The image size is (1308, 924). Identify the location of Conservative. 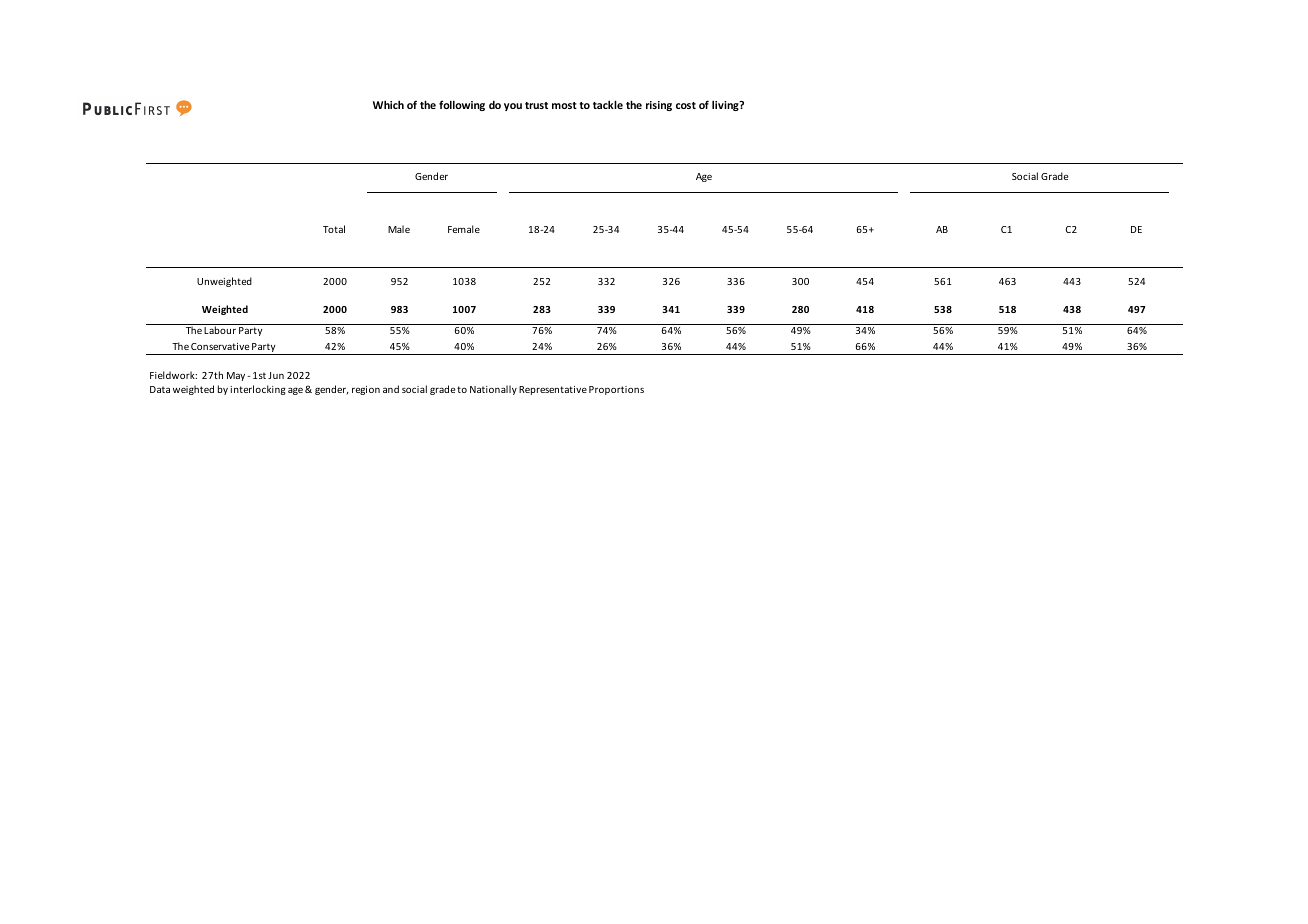
(220, 346).
